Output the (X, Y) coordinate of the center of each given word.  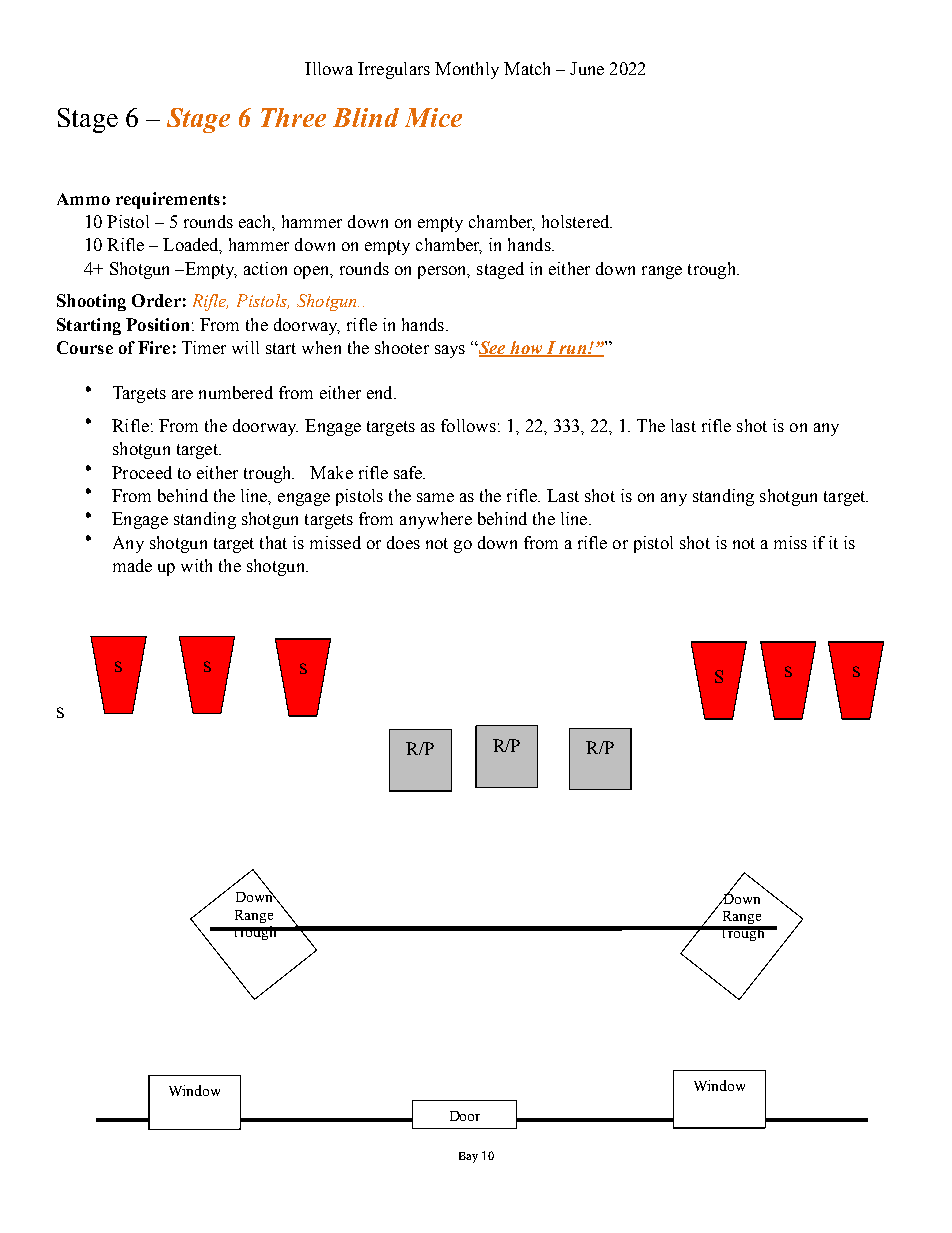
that (273, 542)
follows (468, 425)
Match (527, 68)
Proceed (142, 472)
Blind (366, 117)
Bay (468, 1157)
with (196, 565)
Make (331, 472)
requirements (168, 200)
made (132, 565)
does (403, 542)
